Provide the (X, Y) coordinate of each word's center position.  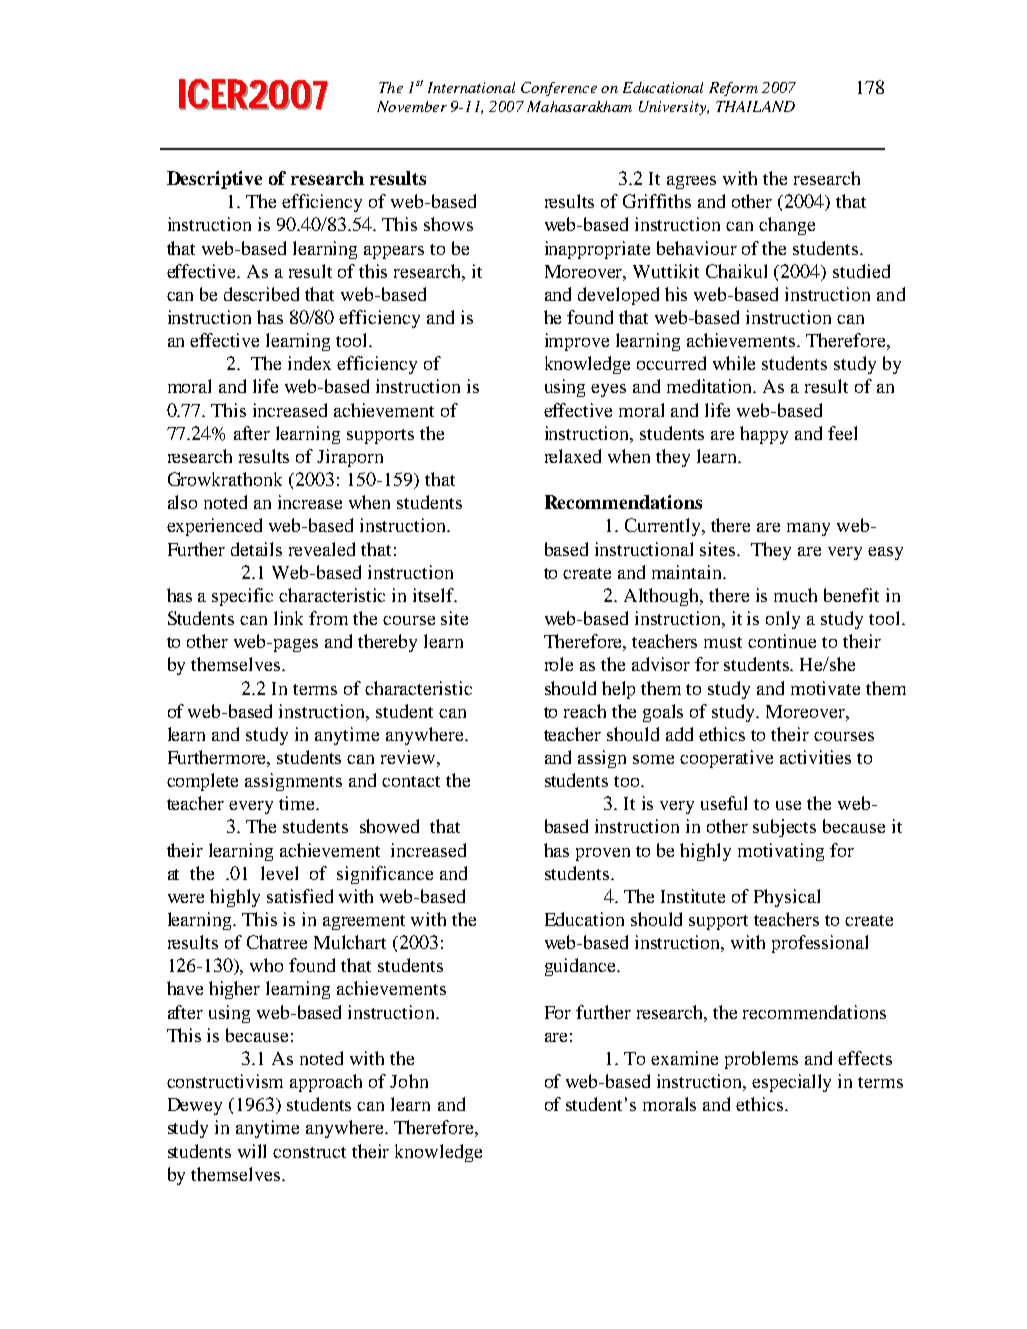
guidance (582, 967)
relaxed (573, 456)
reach (585, 711)
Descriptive (214, 180)
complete (202, 782)
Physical (787, 898)
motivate (825, 688)
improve (577, 342)
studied (861, 271)
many (808, 529)
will (252, 1151)
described (261, 294)
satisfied (300, 896)
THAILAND (755, 106)
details (256, 549)
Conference (559, 89)
